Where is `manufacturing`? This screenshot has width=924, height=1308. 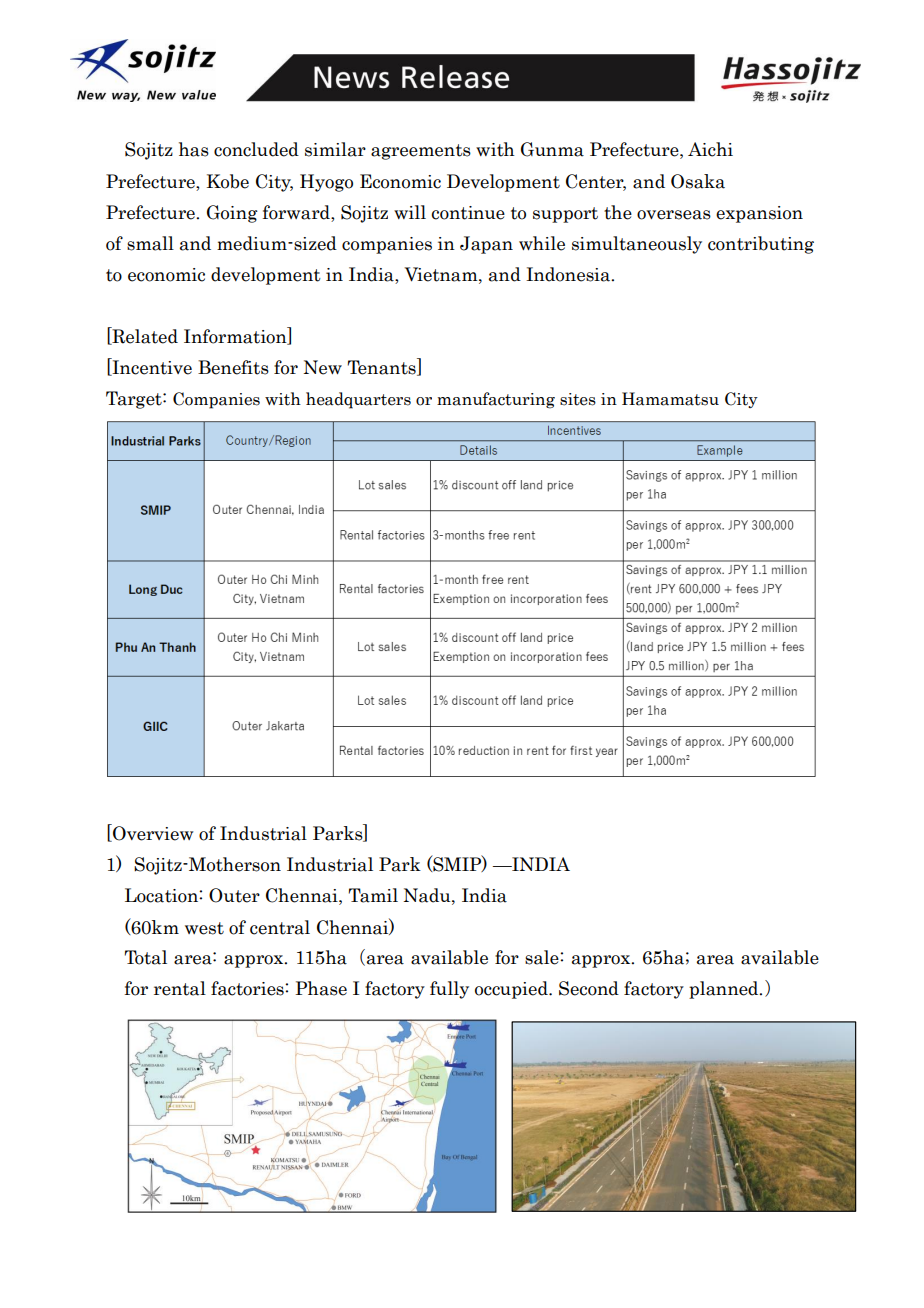
manufacturing is located at coordinates (496, 400).
